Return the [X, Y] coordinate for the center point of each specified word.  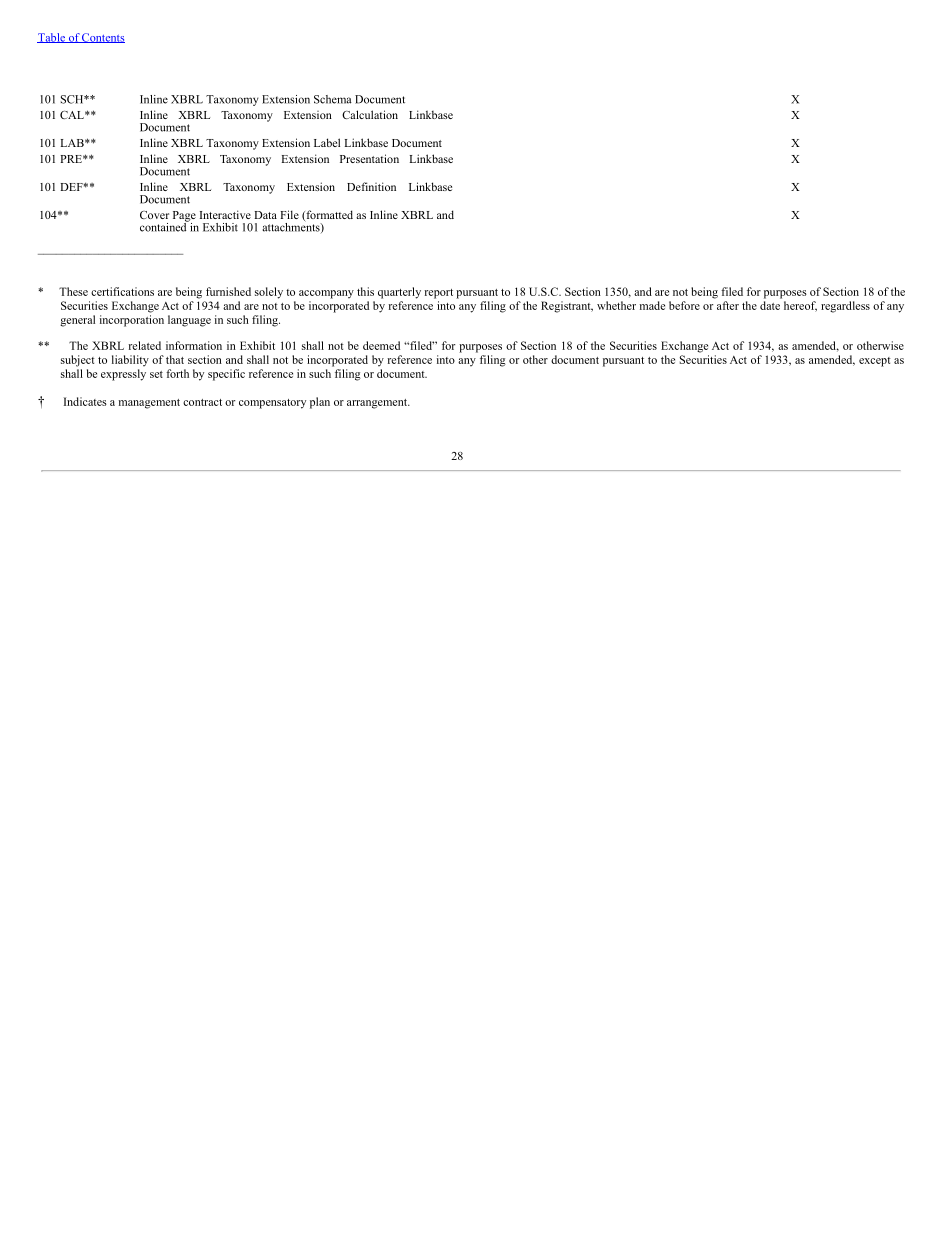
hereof [800, 306]
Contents [102, 38]
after [728, 305]
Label [327, 142]
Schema [333, 99]
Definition [371, 186]
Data [265, 215]
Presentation [369, 158]
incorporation [132, 321]
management [149, 404]
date [770, 305]
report [438, 294]
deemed [381, 345]
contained [164, 226]
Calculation [370, 114]
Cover [154, 215]
